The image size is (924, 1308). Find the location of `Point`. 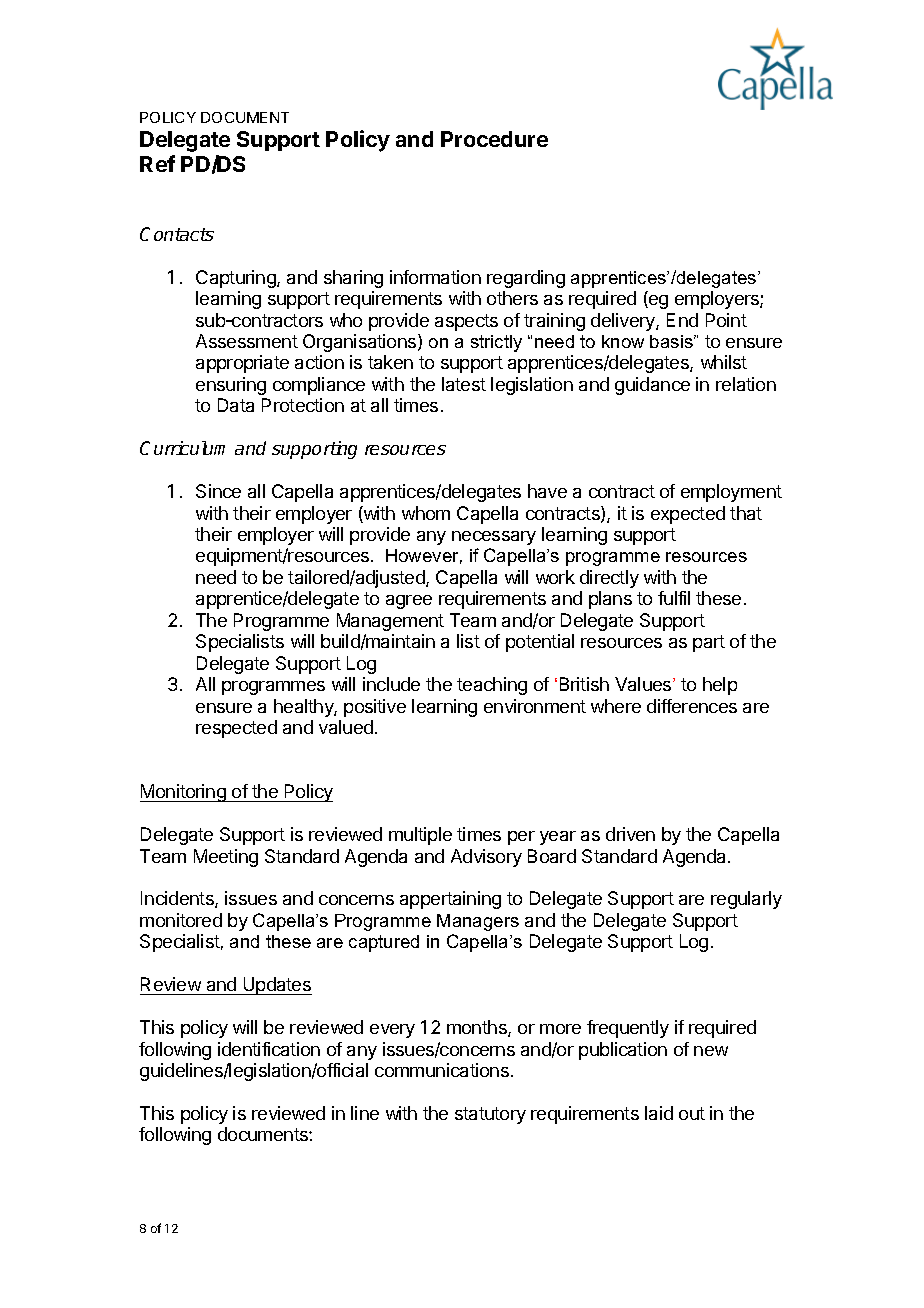

Point is located at coordinates (726, 320).
